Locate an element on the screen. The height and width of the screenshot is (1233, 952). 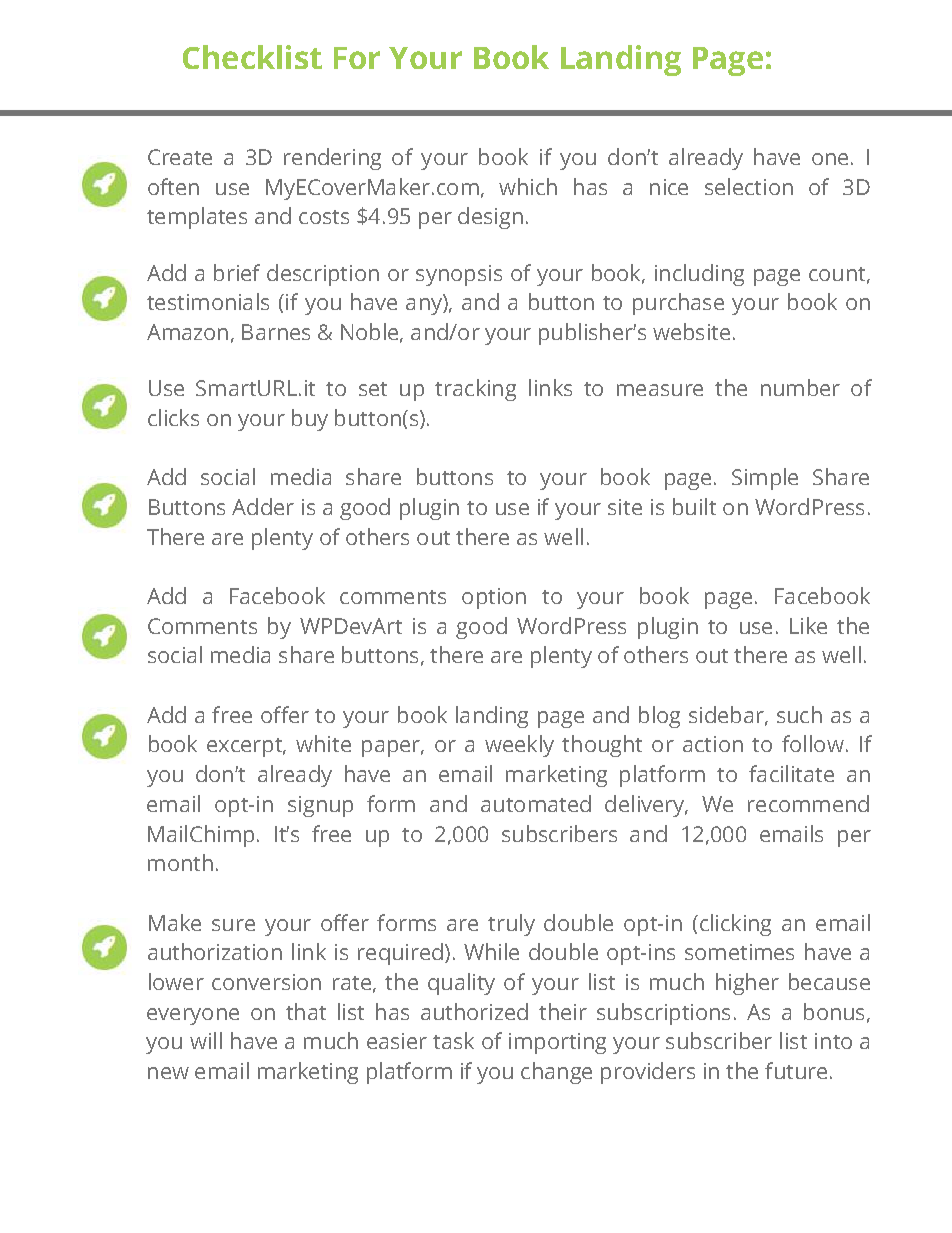
tracking is located at coordinates (475, 390).
